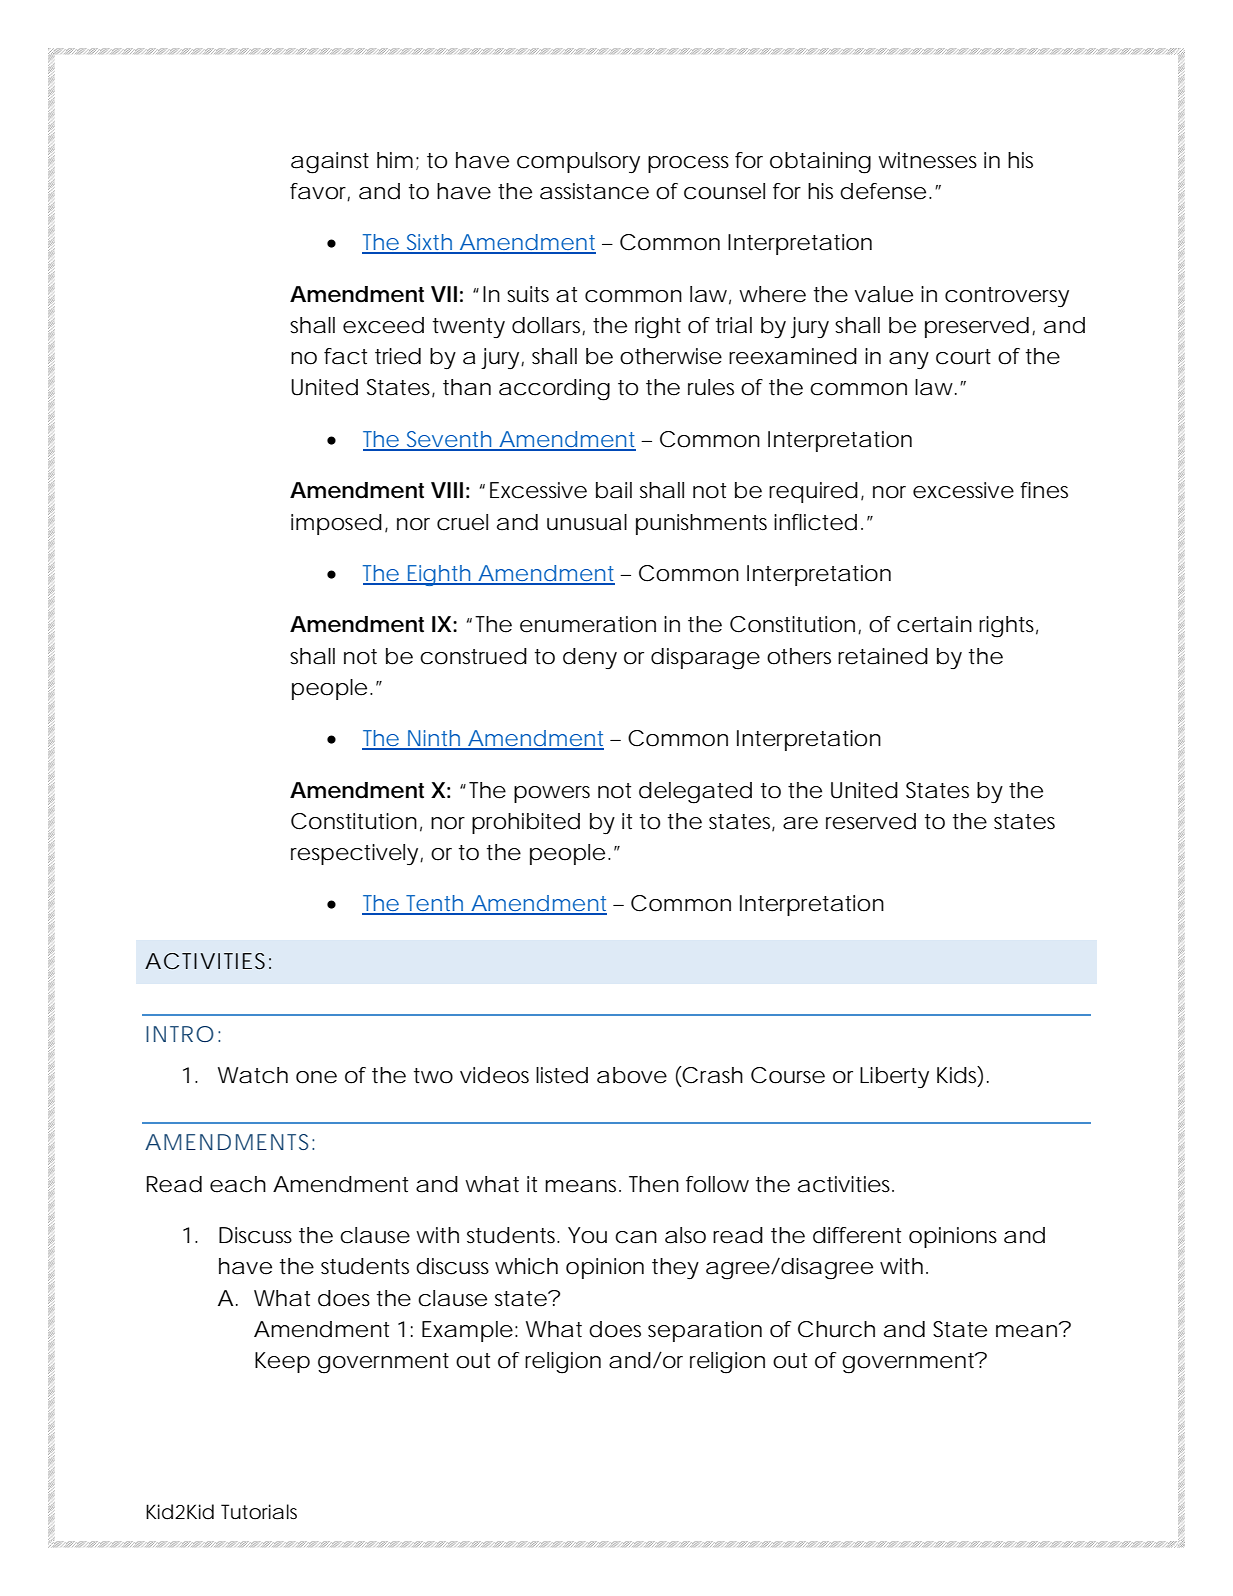 The image size is (1233, 1596). Describe the element at coordinates (614, 490) in the document. I see `bail` at that location.
